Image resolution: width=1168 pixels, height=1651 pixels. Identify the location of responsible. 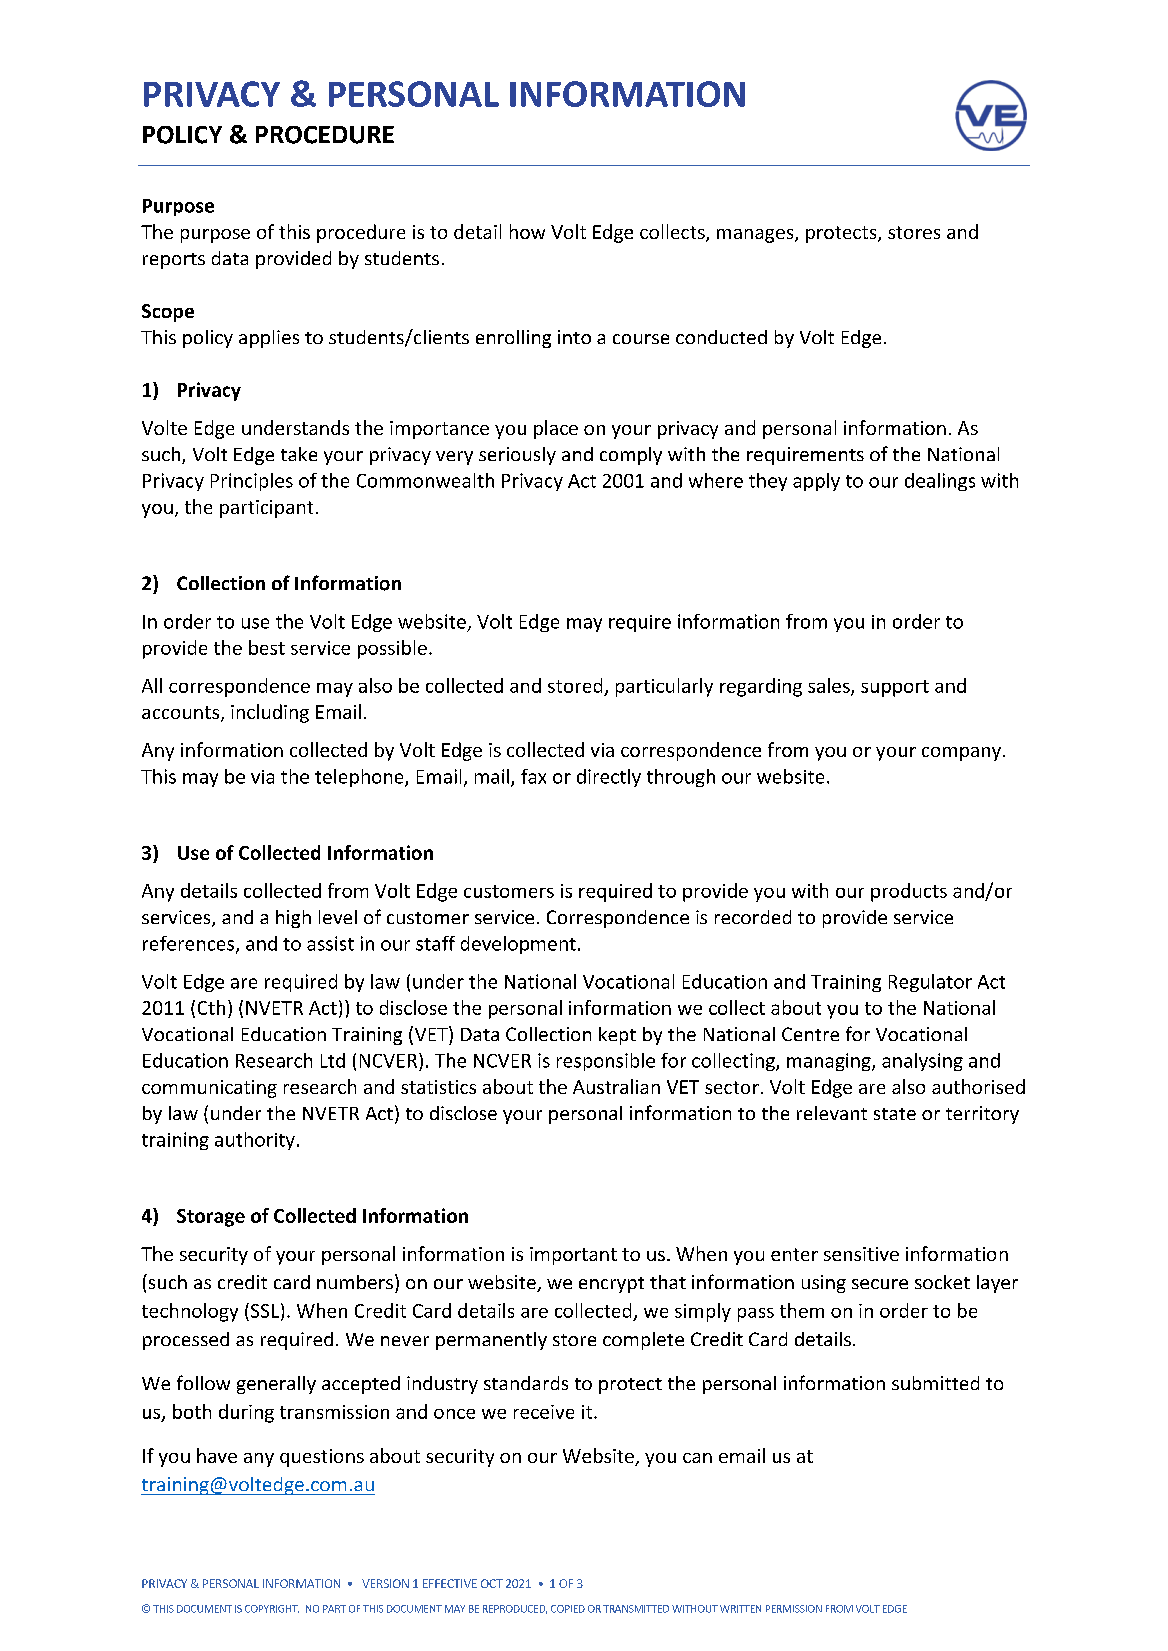
(606, 1062).
